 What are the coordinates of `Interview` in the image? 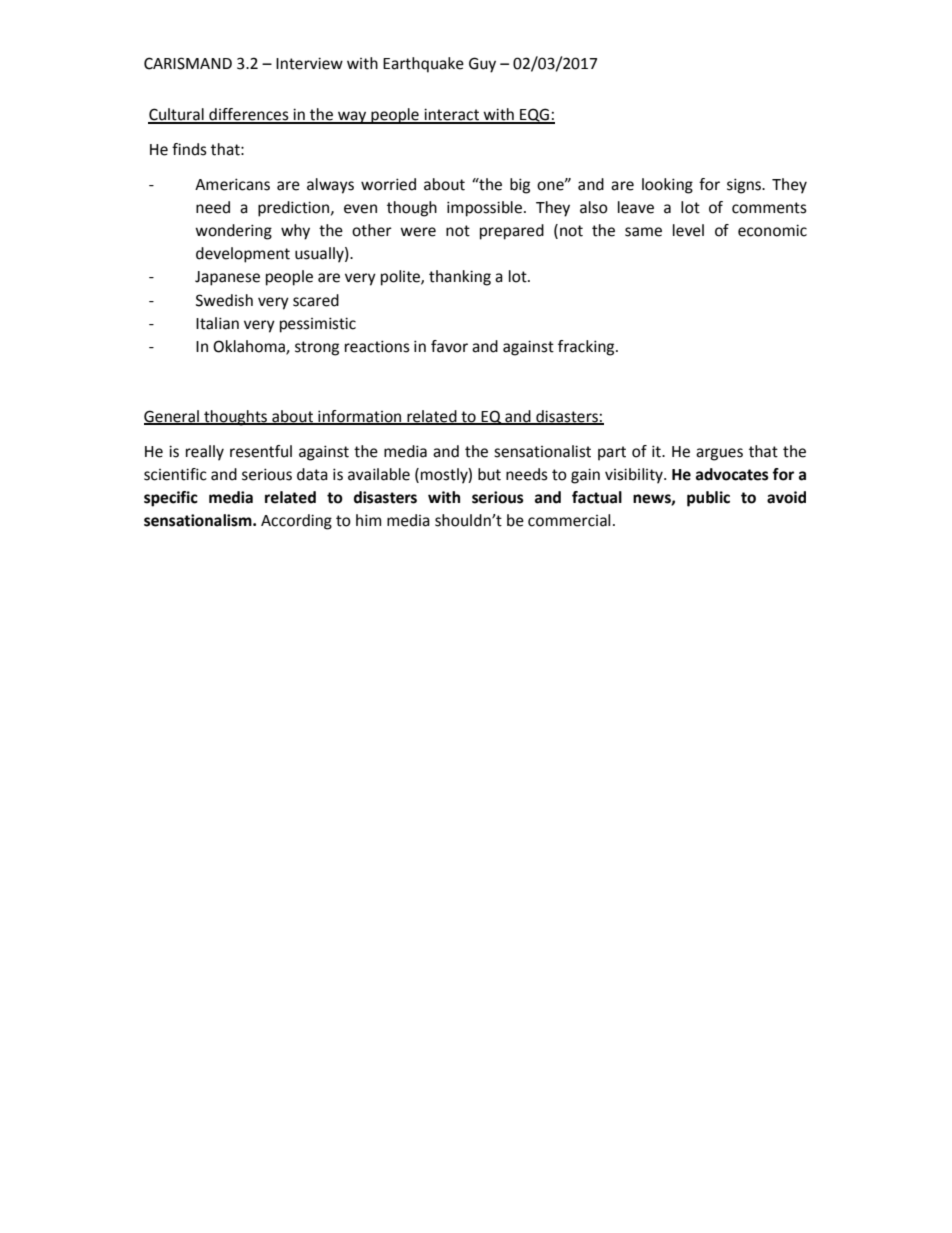 It's located at (309, 63).
